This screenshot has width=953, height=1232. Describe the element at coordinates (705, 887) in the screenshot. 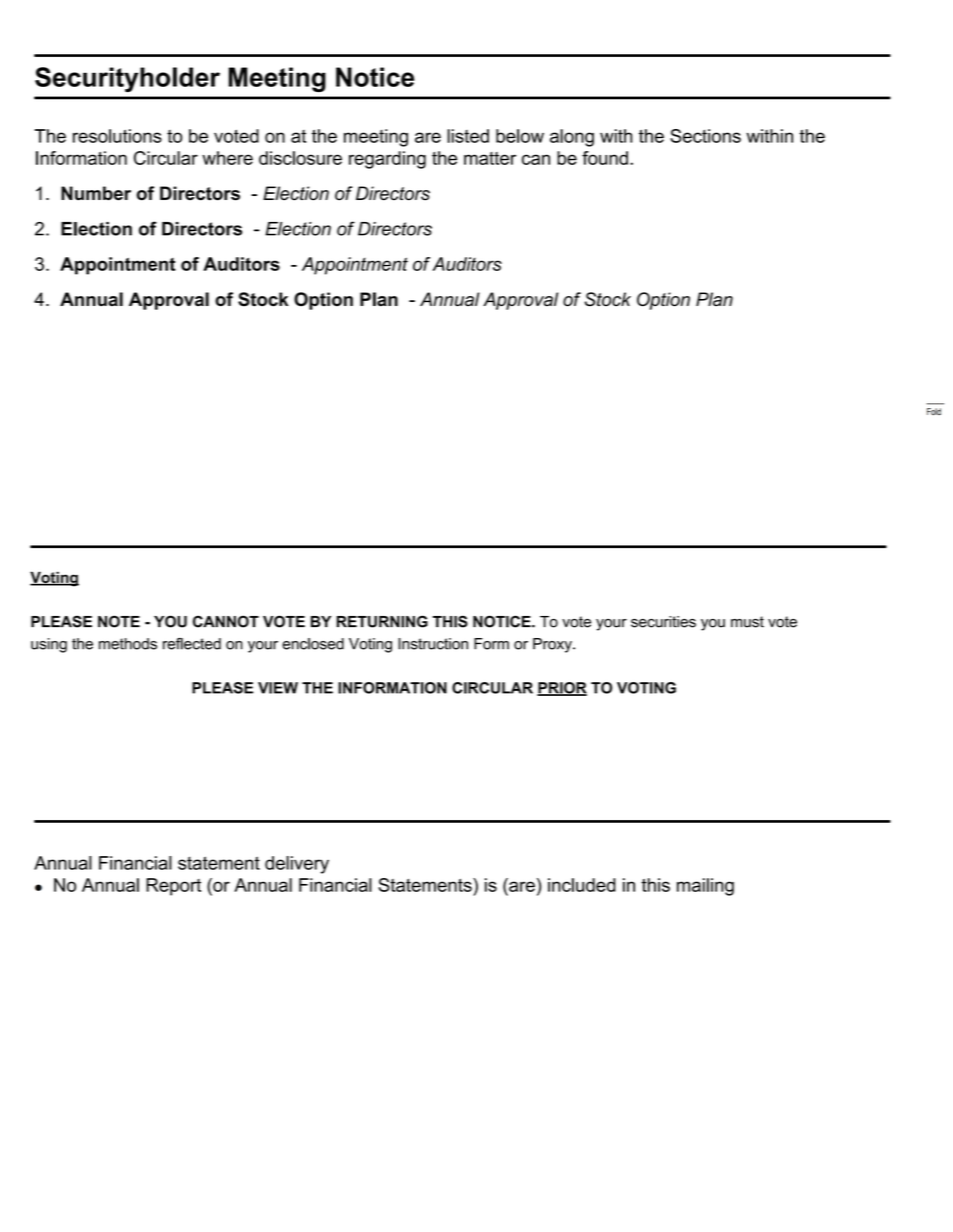

I see `mailing` at that location.
